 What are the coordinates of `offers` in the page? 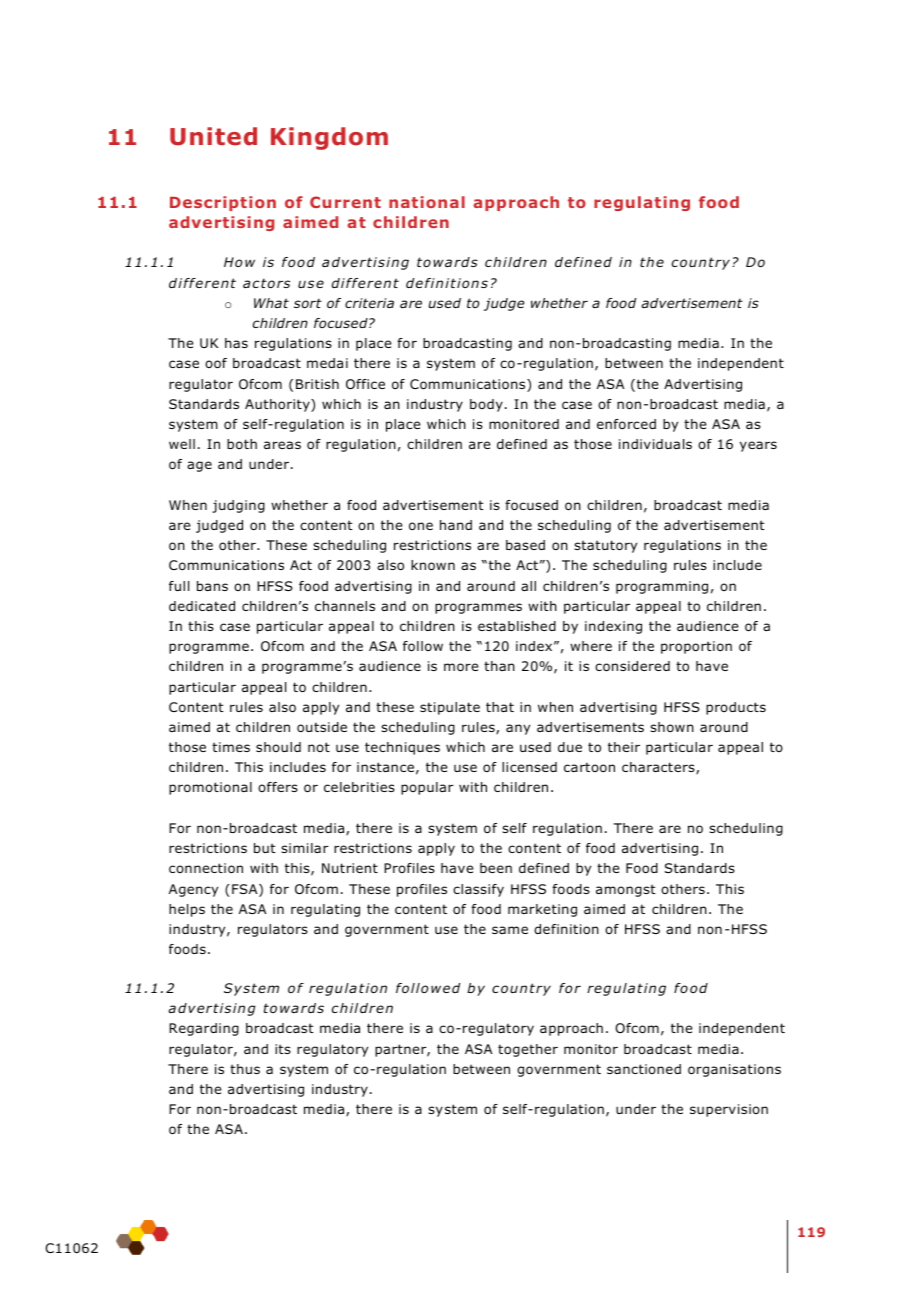 It's located at (278, 787).
